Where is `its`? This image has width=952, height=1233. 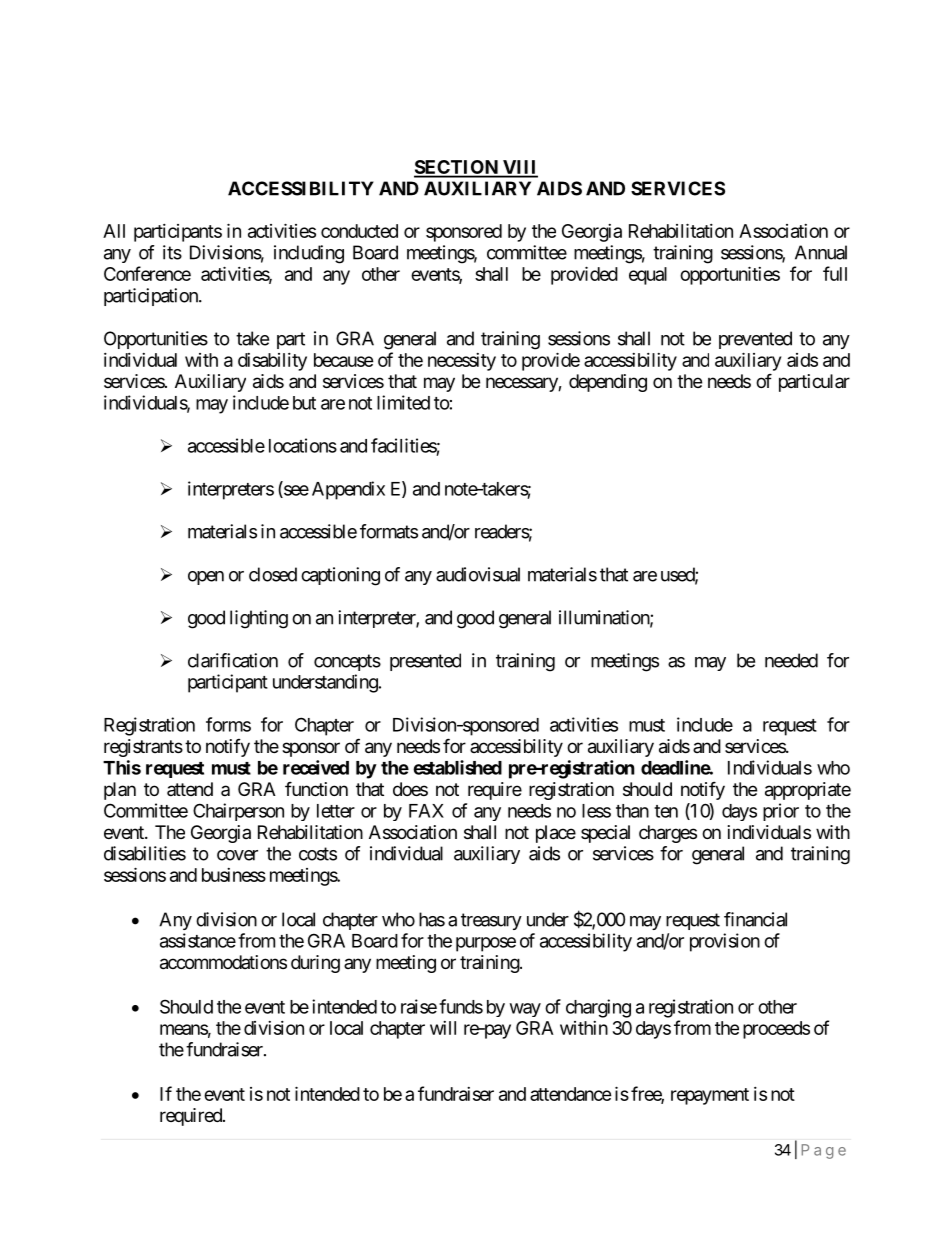 its is located at coordinates (172, 252).
